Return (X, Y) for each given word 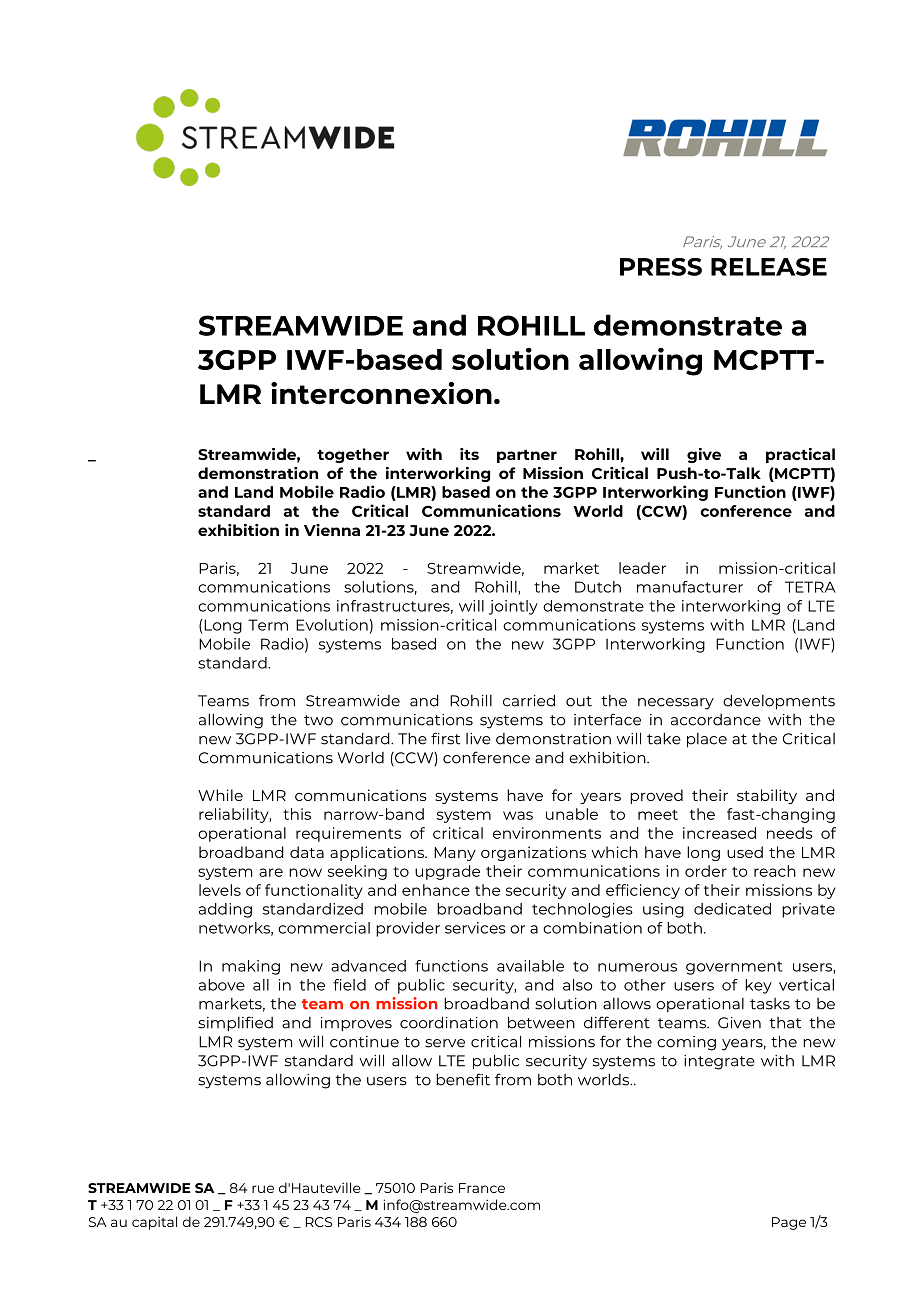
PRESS (661, 267)
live (478, 739)
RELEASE (769, 267)
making (251, 967)
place (707, 740)
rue (263, 1189)
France (482, 1188)
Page (789, 1223)
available (530, 966)
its (469, 454)
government (734, 968)
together (353, 455)
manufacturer (690, 587)
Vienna (332, 530)
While (220, 795)
